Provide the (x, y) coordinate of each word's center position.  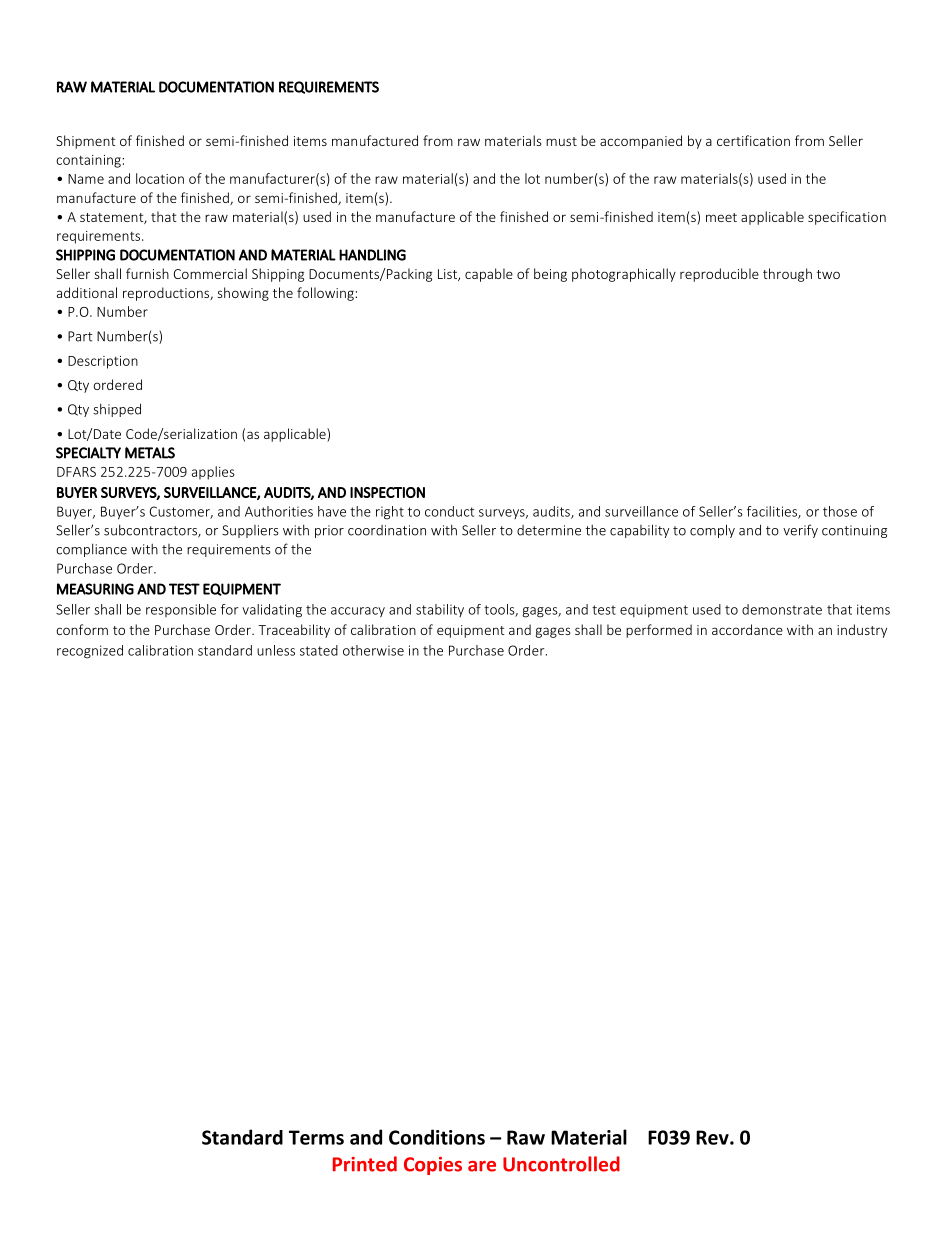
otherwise (373, 650)
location (160, 178)
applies (213, 473)
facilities (773, 512)
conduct (449, 511)
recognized (90, 652)
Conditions (437, 1137)
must (561, 141)
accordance (747, 629)
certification (753, 140)
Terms (316, 1137)
